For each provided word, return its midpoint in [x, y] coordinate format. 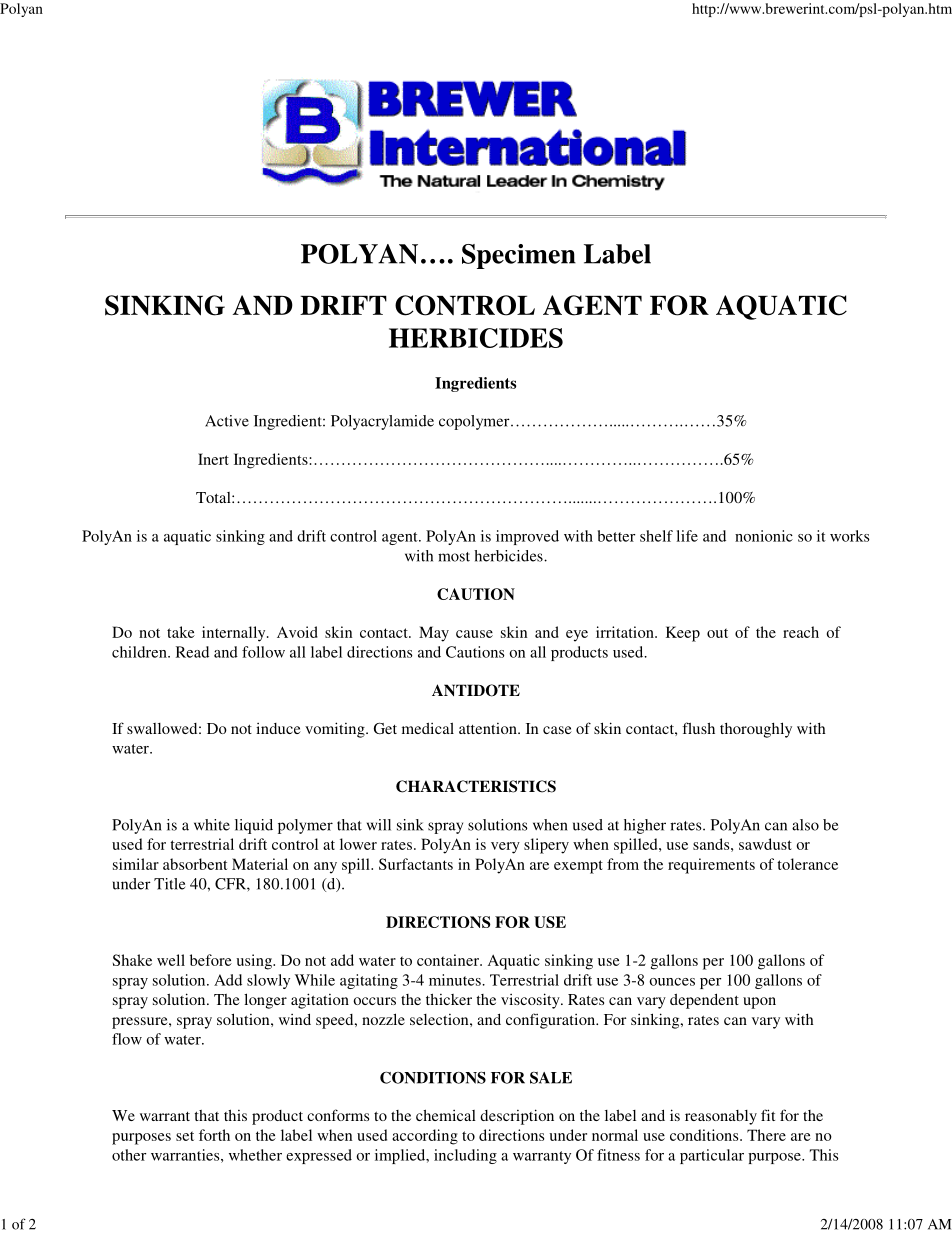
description [517, 1117]
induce [278, 728]
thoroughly [756, 730]
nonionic [764, 536]
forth [214, 1135]
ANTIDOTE [476, 690]
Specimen [519, 256]
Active [227, 421]
